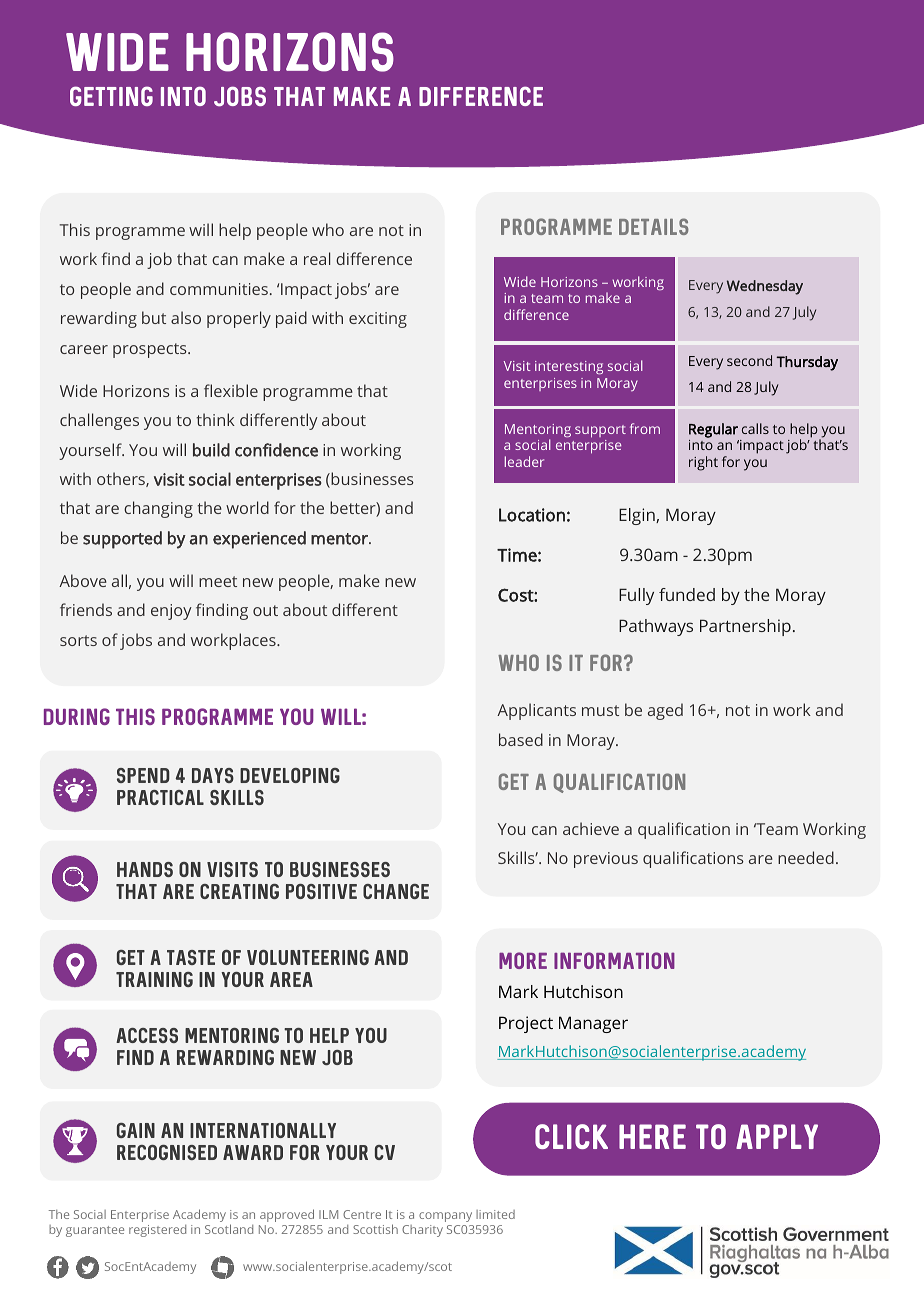  I want to click on Getting, so click(111, 96).
